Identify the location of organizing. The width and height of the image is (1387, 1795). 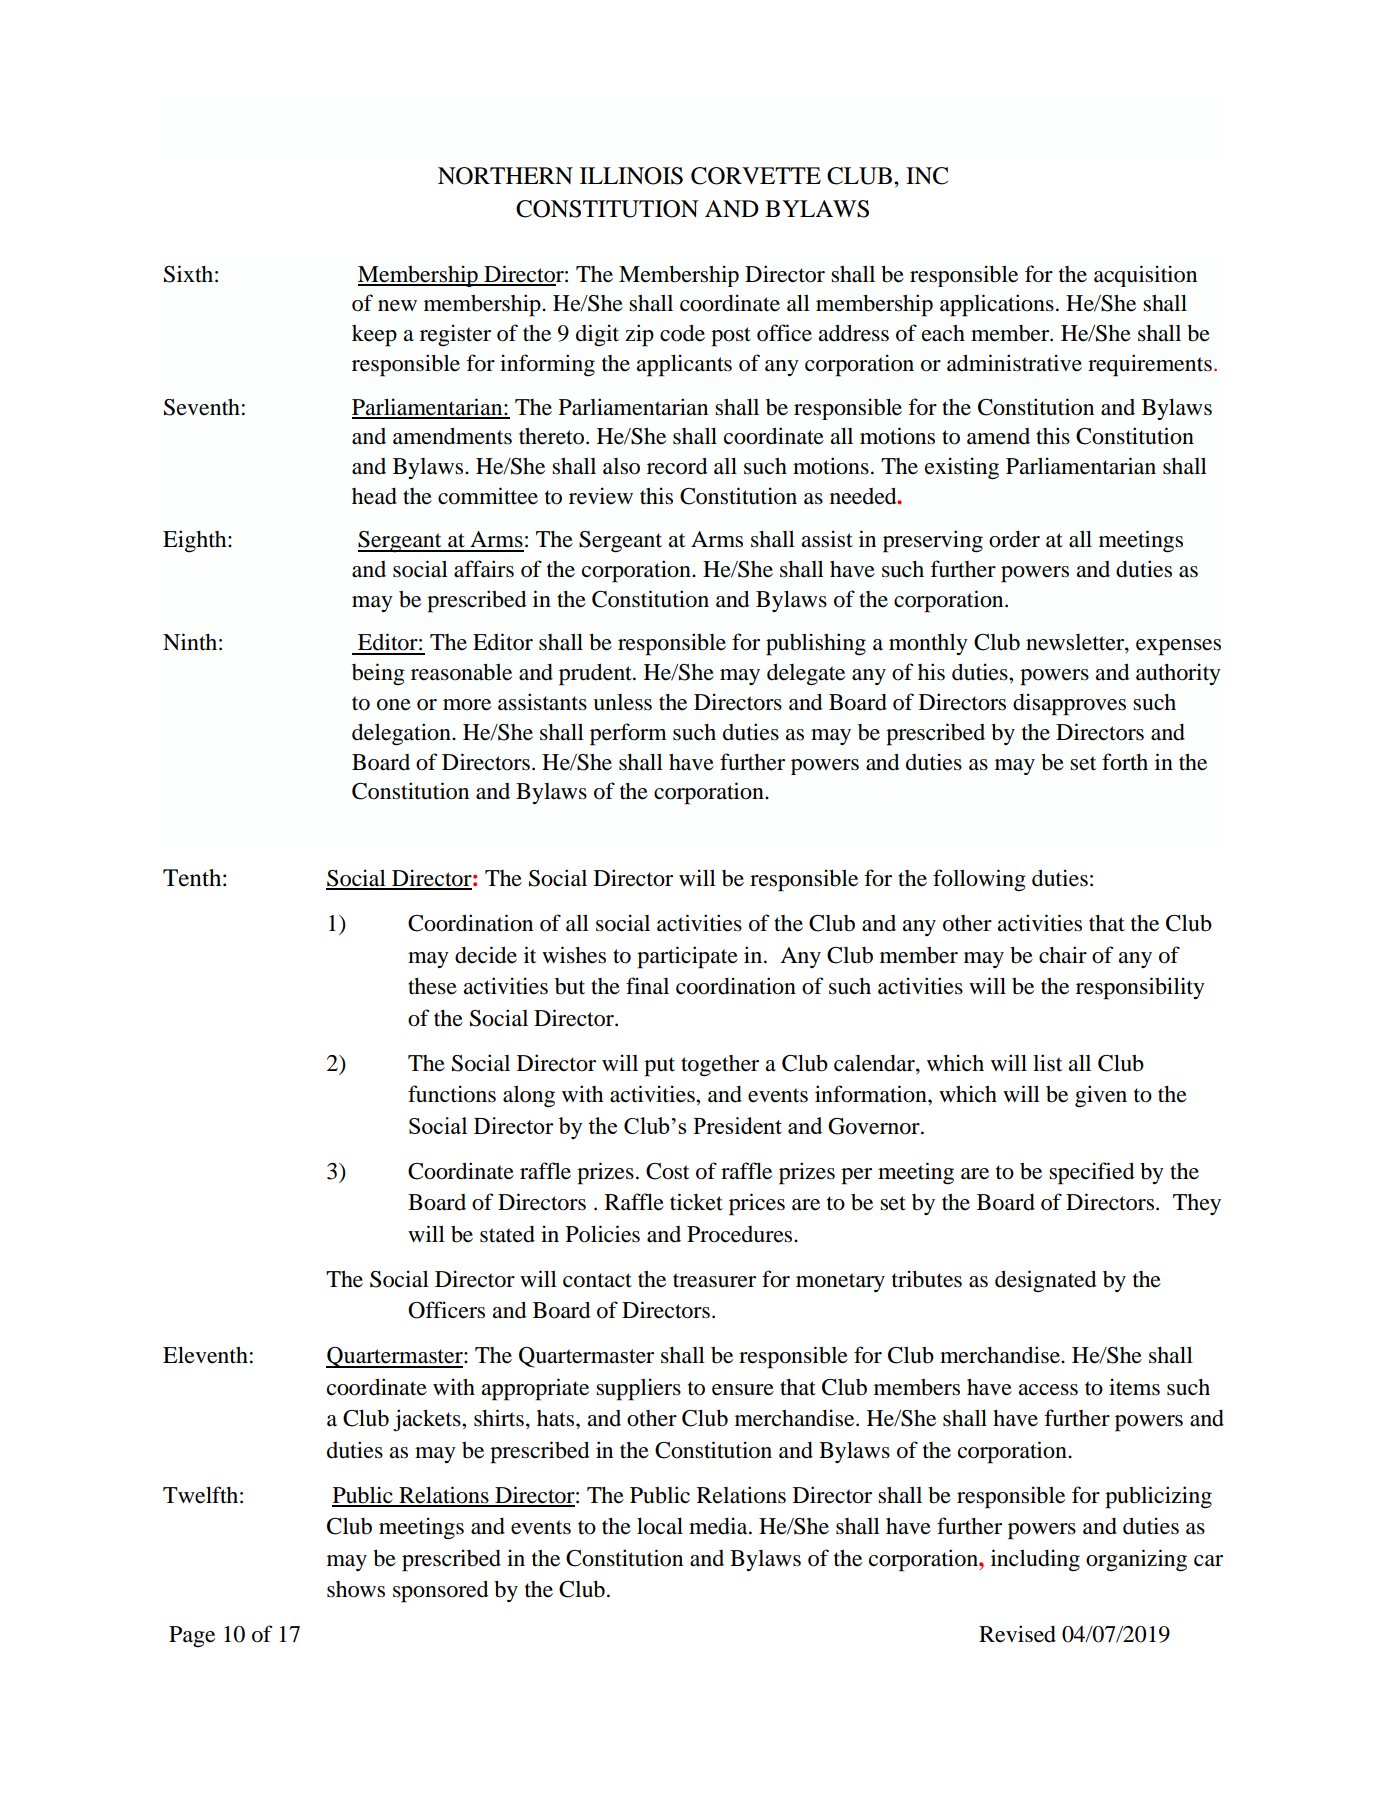
(1136, 1560).
